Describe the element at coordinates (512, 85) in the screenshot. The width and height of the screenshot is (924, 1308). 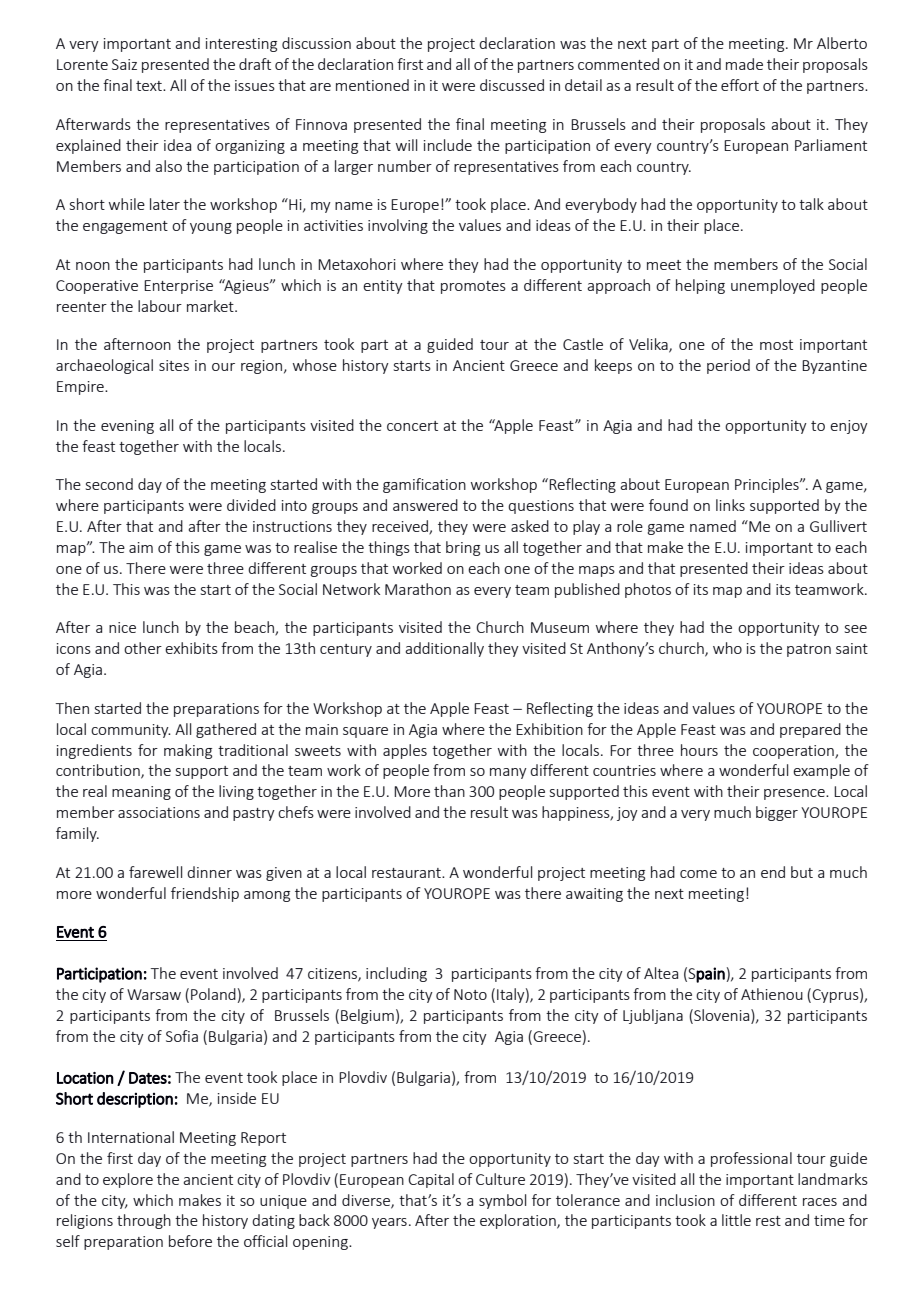
I see `discussed` at that location.
